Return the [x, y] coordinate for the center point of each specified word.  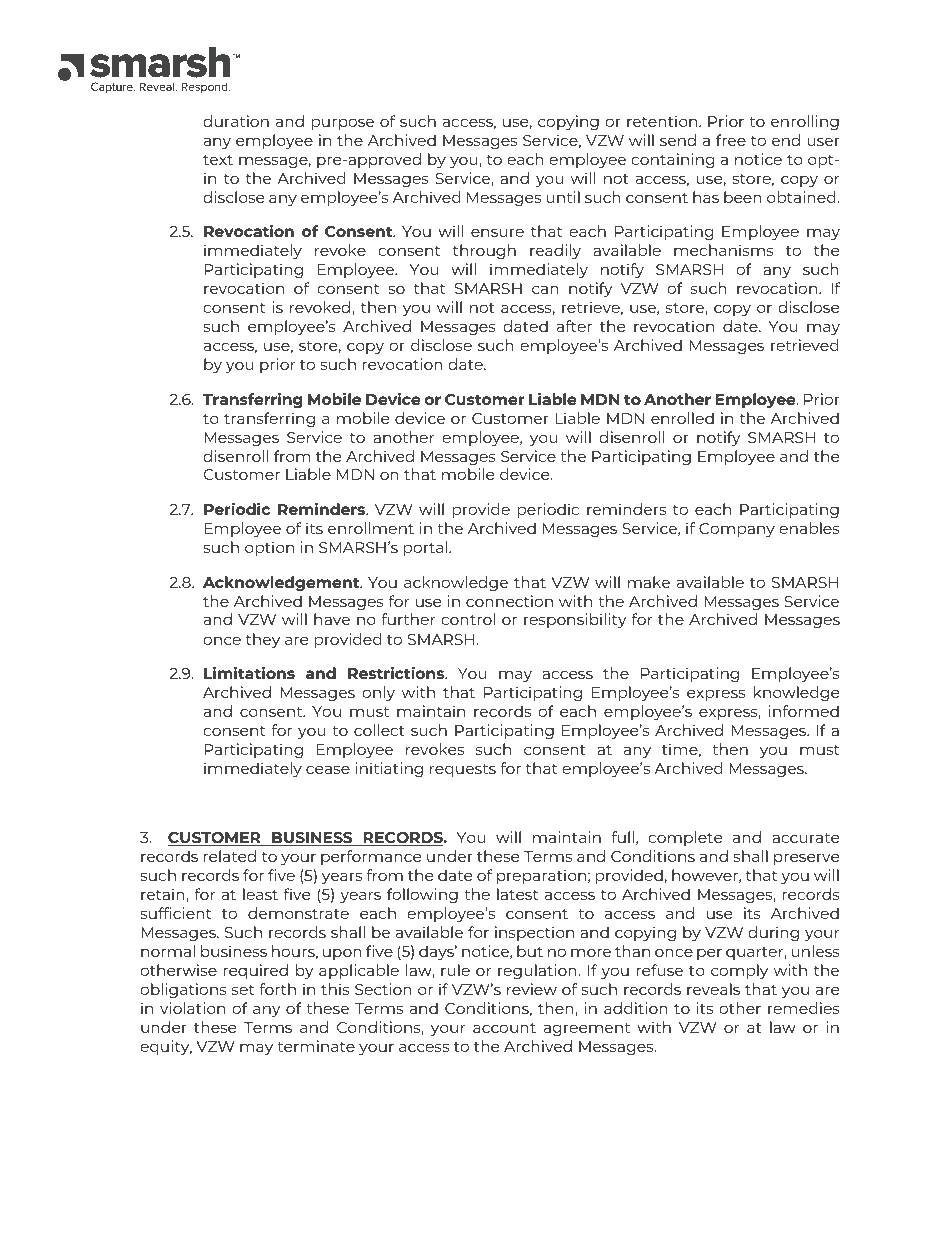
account [504, 1028]
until [563, 197]
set [243, 990]
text [218, 160]
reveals [713, 989]
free [731, 140]
